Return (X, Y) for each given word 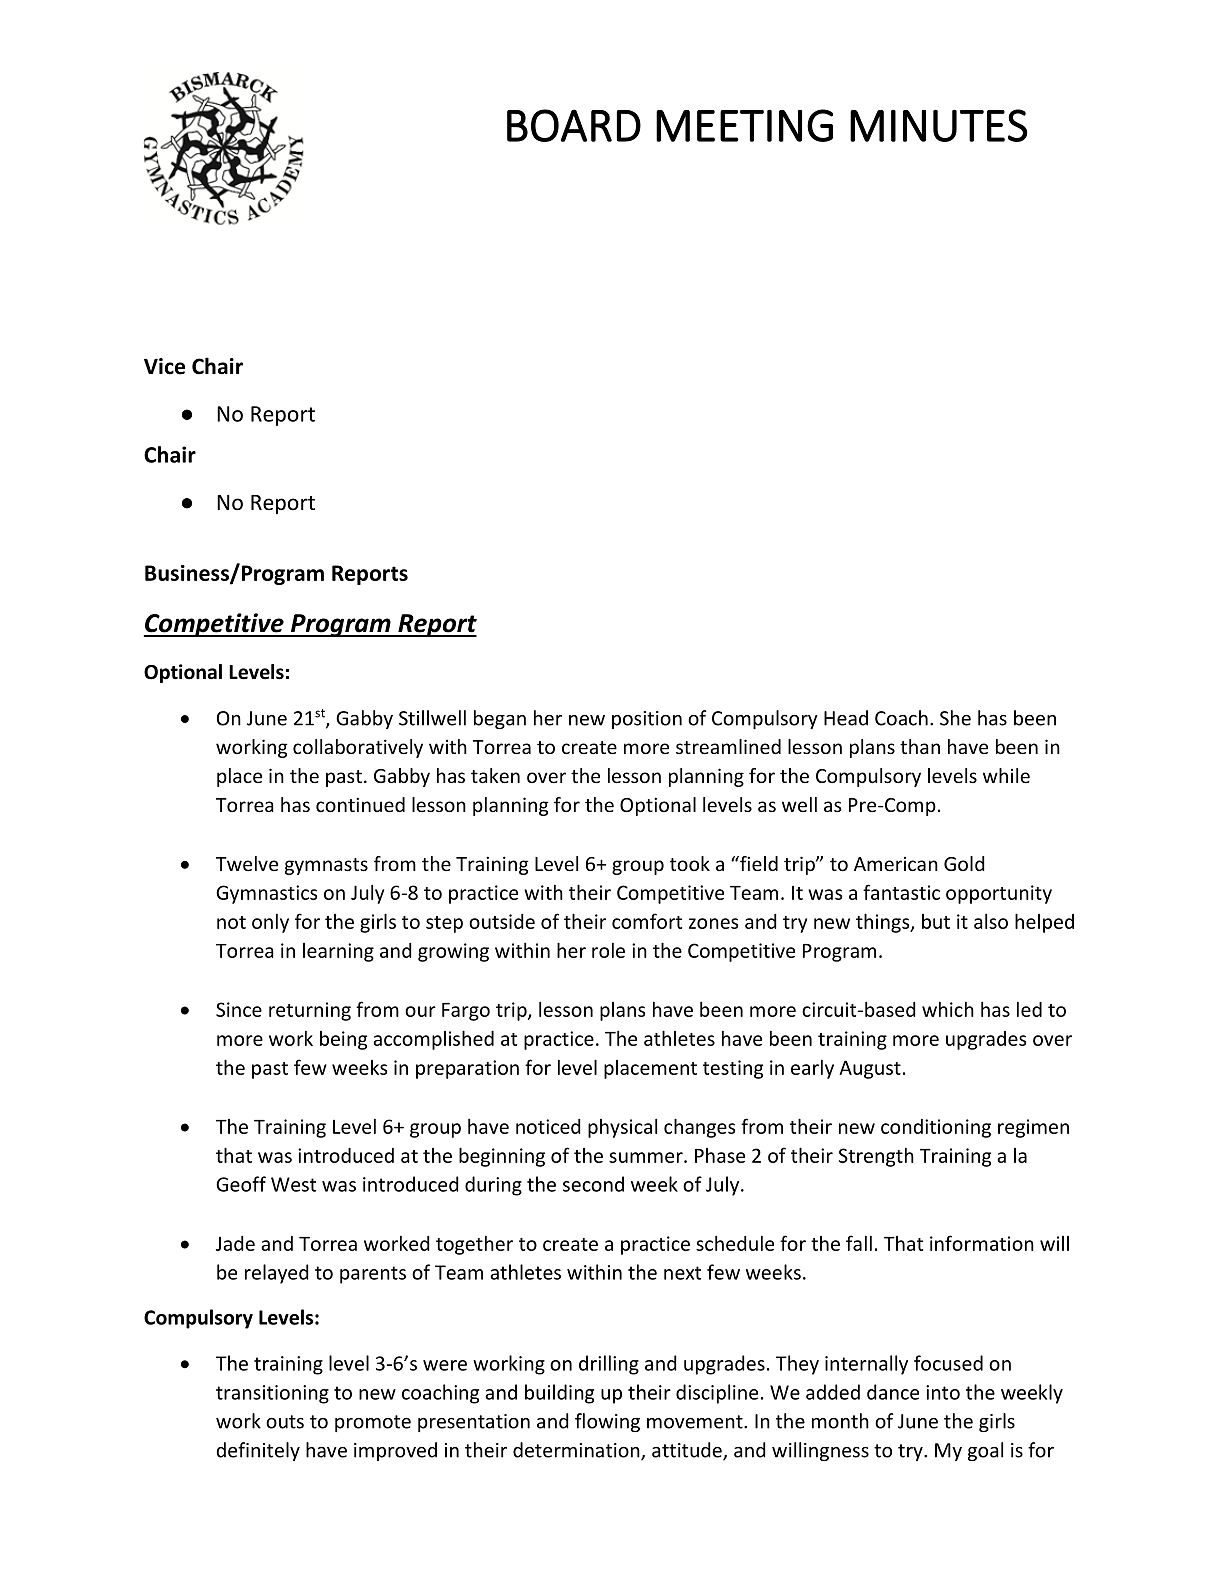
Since (239, 1009)
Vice (164, 366)
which (948, 1009)
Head (846, 718)
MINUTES (939, 125)
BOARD (574, 125)
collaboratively (358, 748)
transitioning (272, 1394)
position (647, 720)
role (608, 950)
